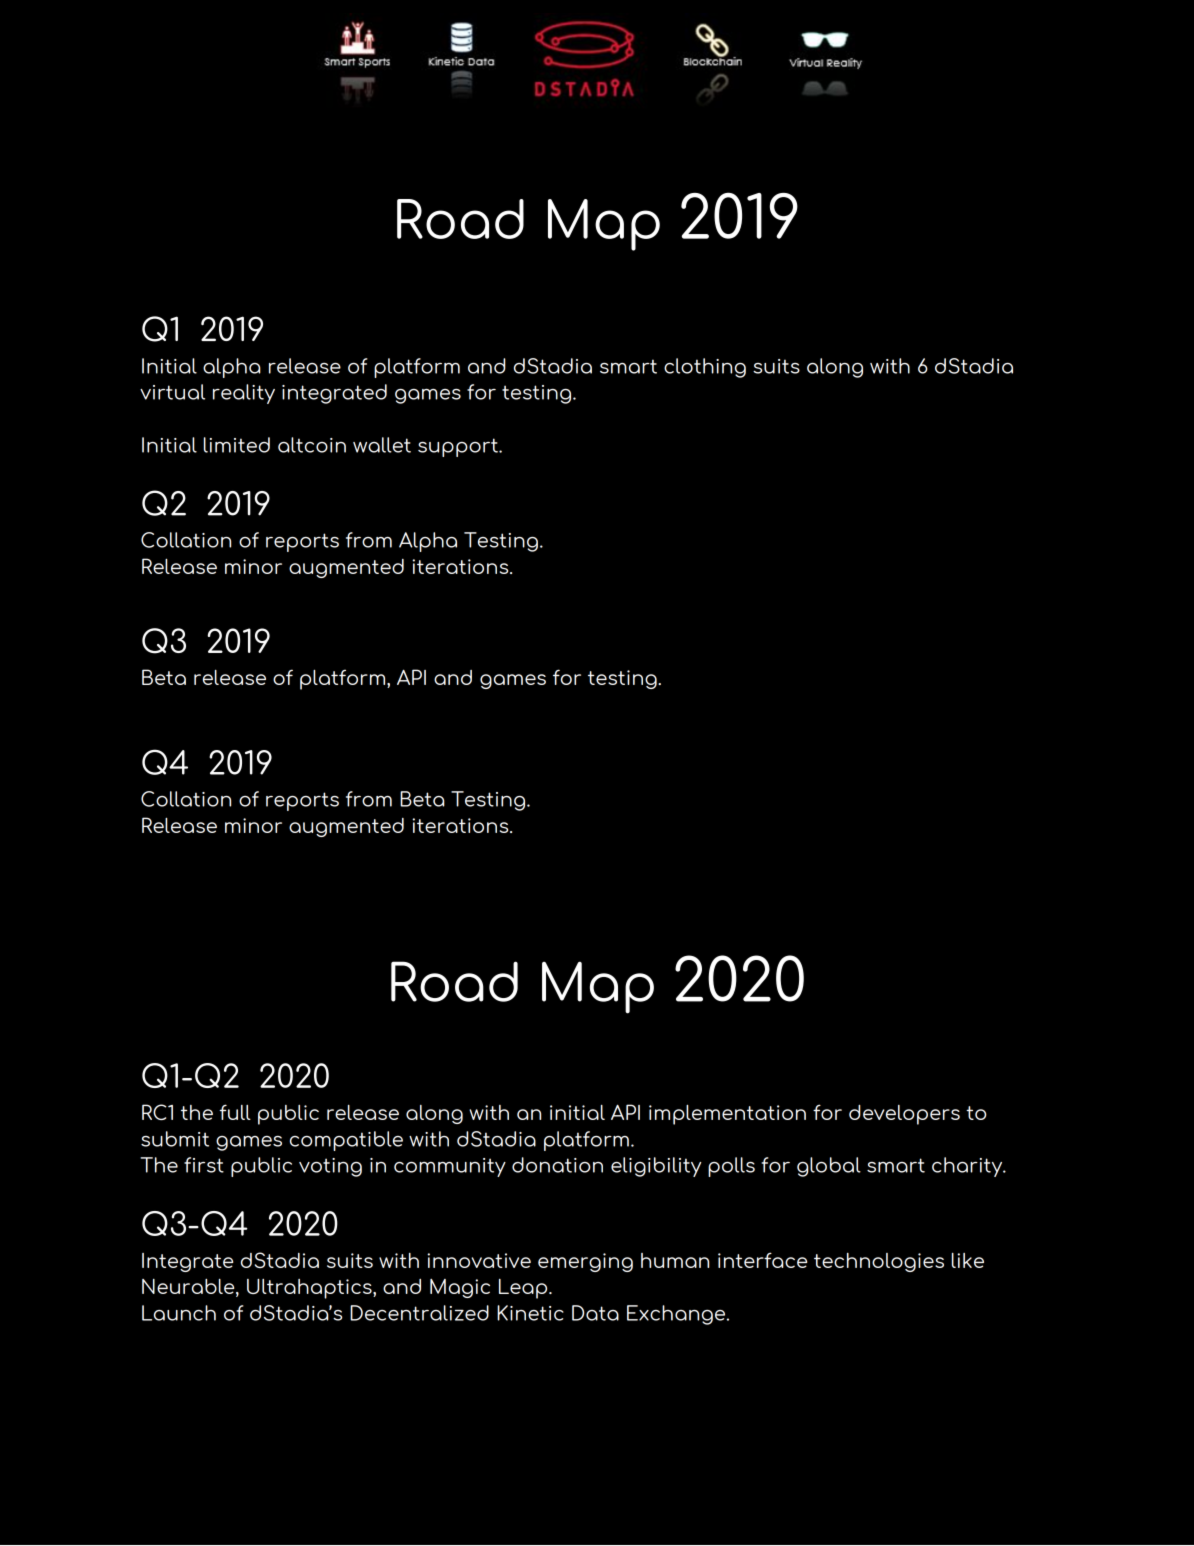 The width and height of the document is (1194, 1546). What do you see at coordinates (235, 1112) in the document?
I see `full` at bounding box center [235, 1112].
